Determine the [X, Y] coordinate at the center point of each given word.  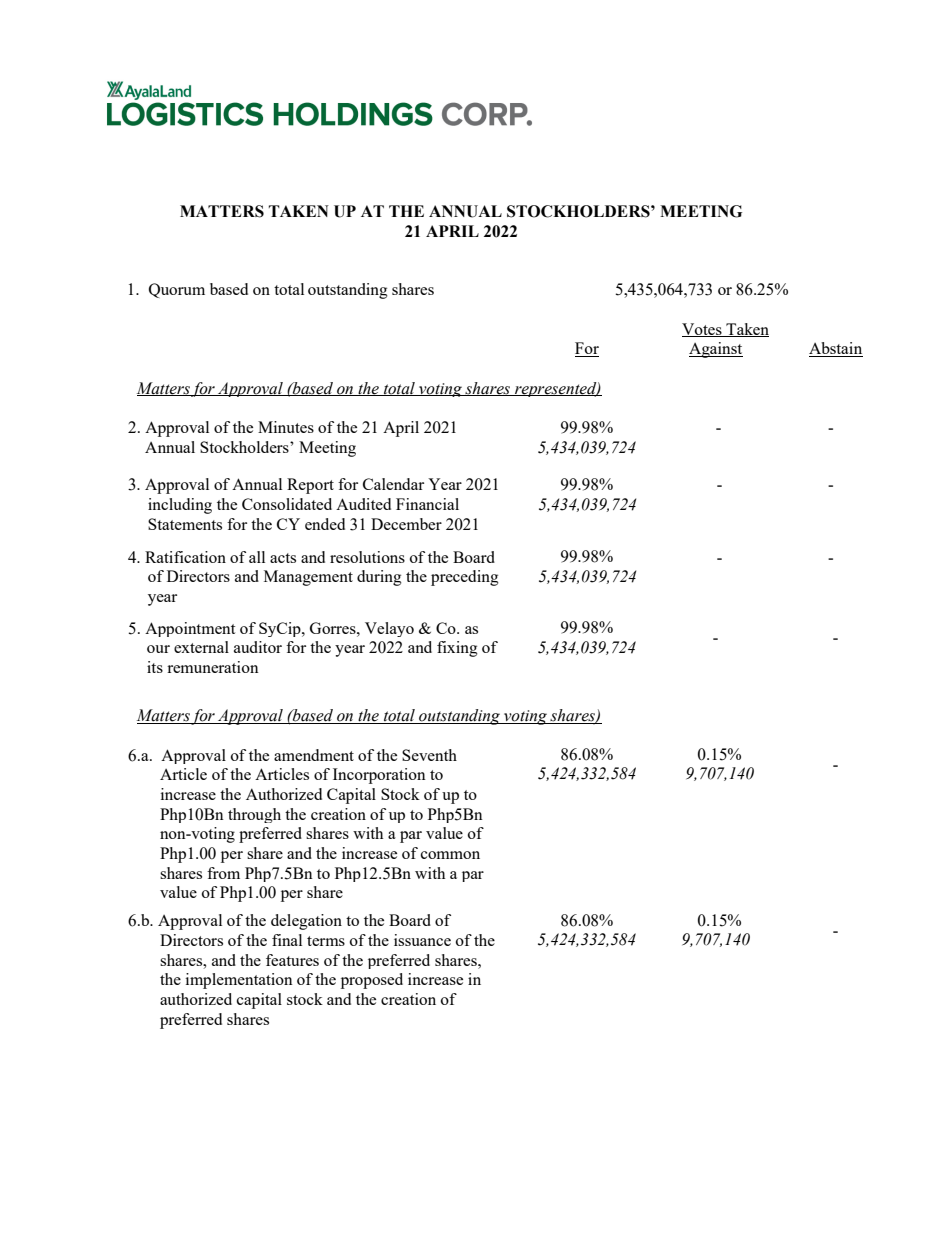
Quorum [177, 290]
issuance [422, 940]
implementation [239, 981]
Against [716, 350]
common [450, 855]
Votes [703, 330]
